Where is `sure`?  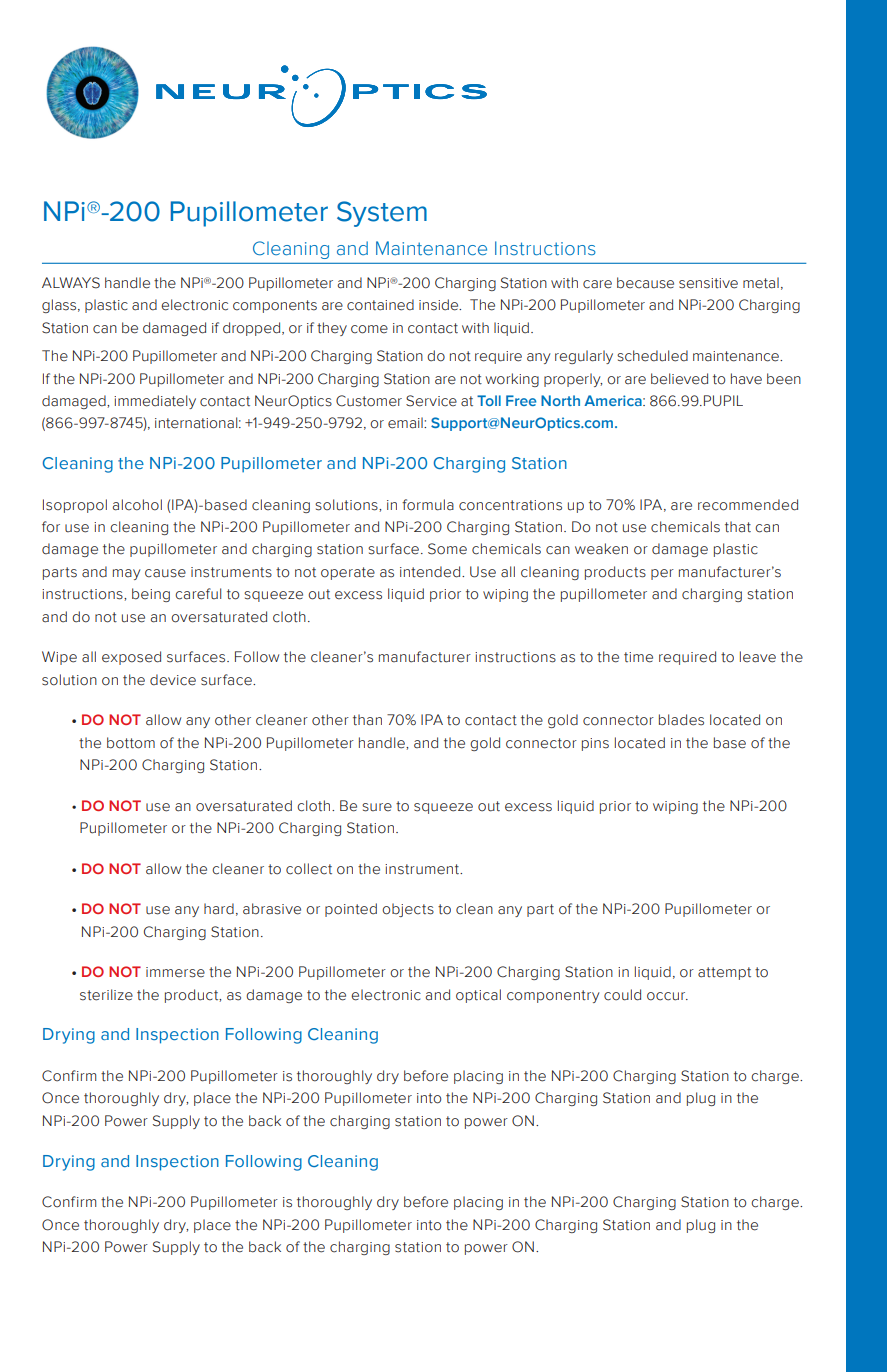 sure is located at coordinates (377, 807).
